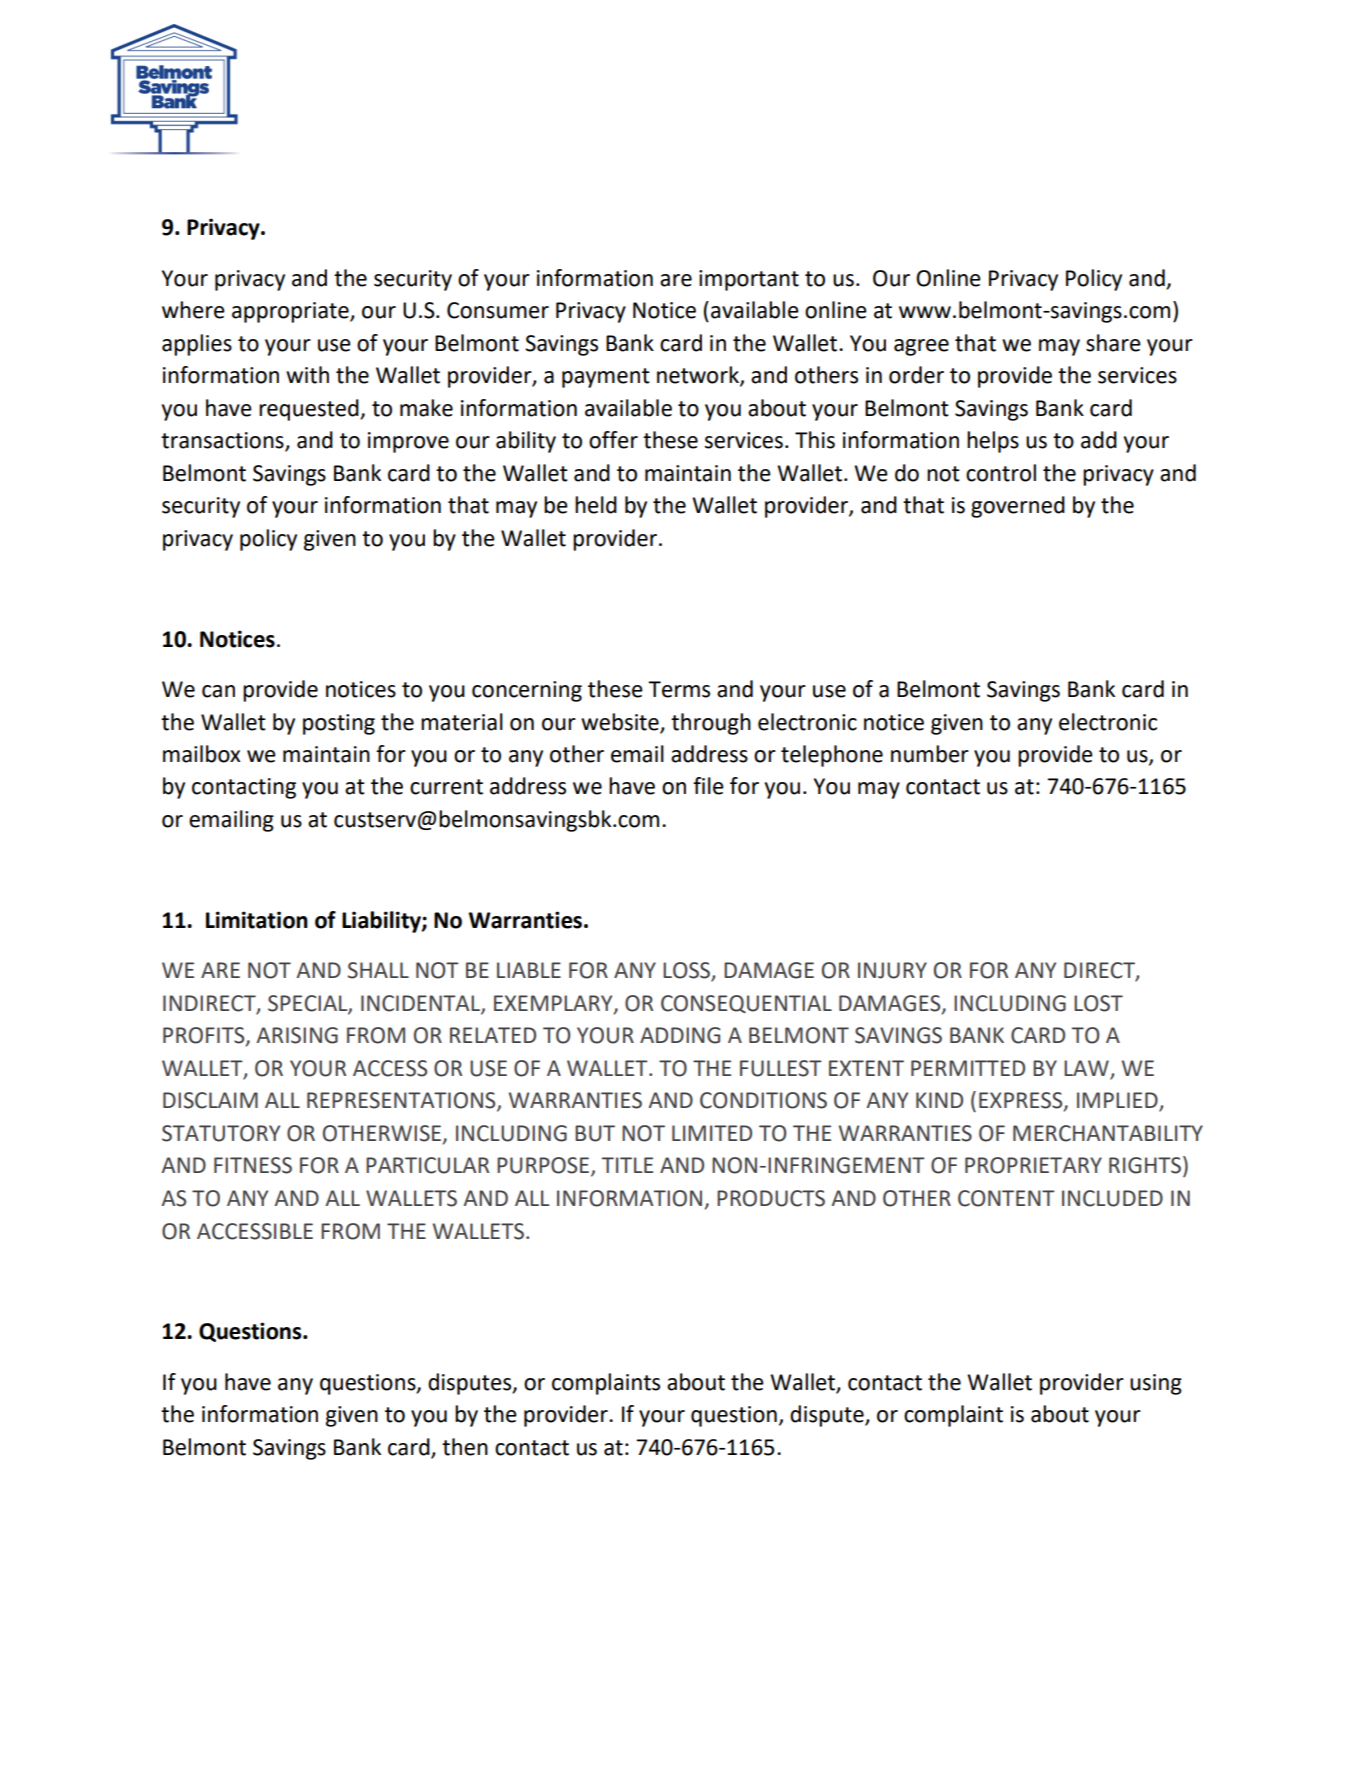 The image size is (1372, 1776). I want to click on ARISING, so click(297, 1035).
